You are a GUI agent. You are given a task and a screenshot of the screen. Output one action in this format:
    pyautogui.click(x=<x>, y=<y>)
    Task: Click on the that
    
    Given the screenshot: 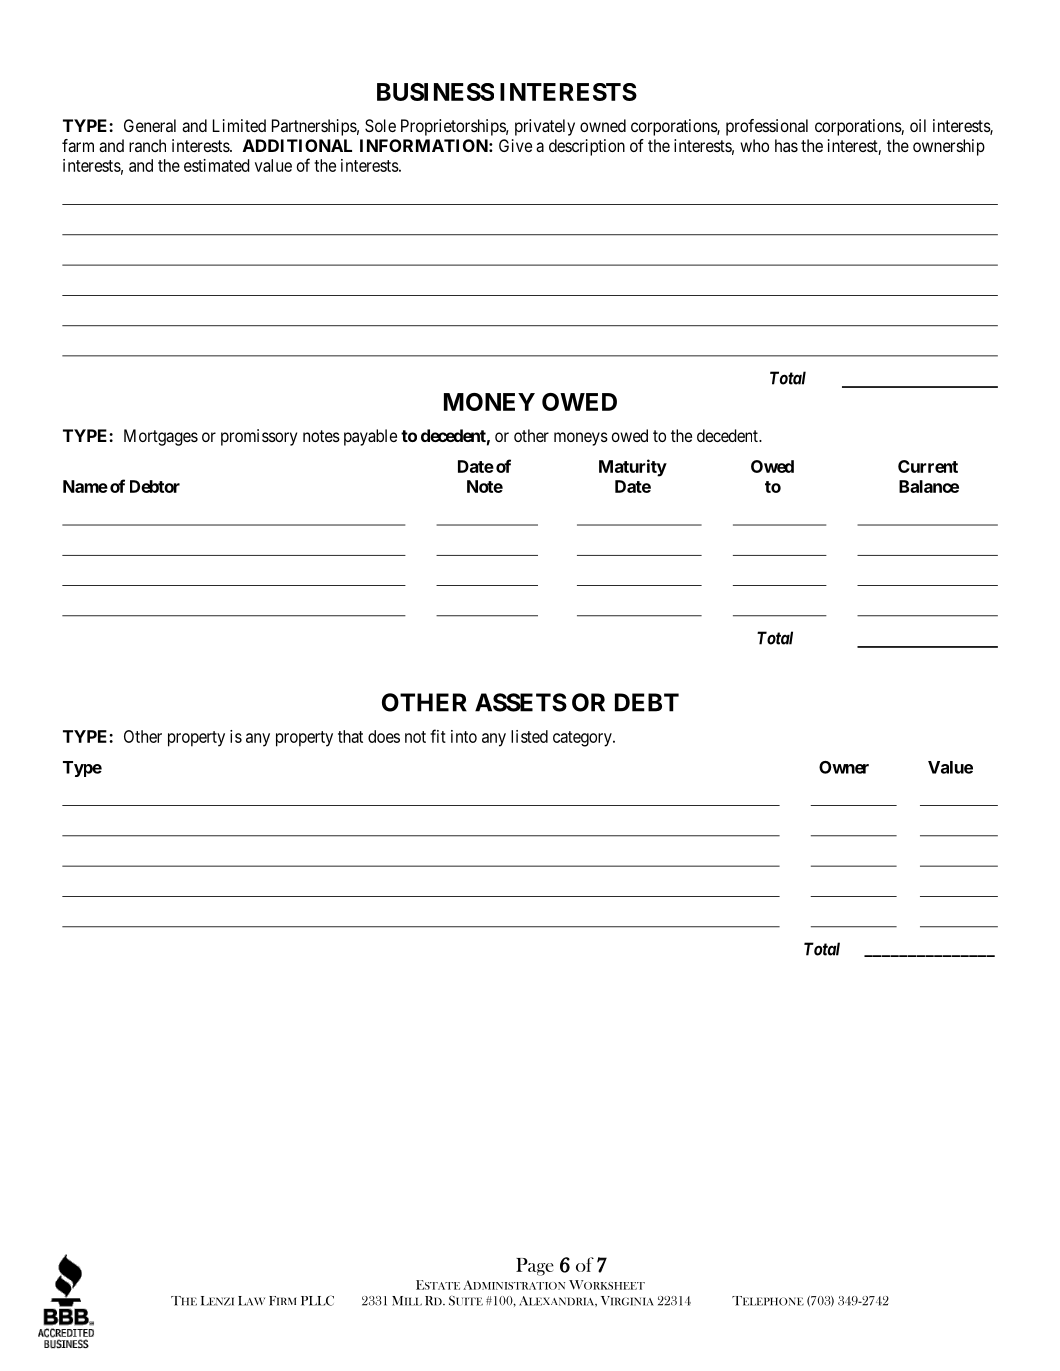 What is the action you would take?
    pyautogui.click(x=350, y=736)
